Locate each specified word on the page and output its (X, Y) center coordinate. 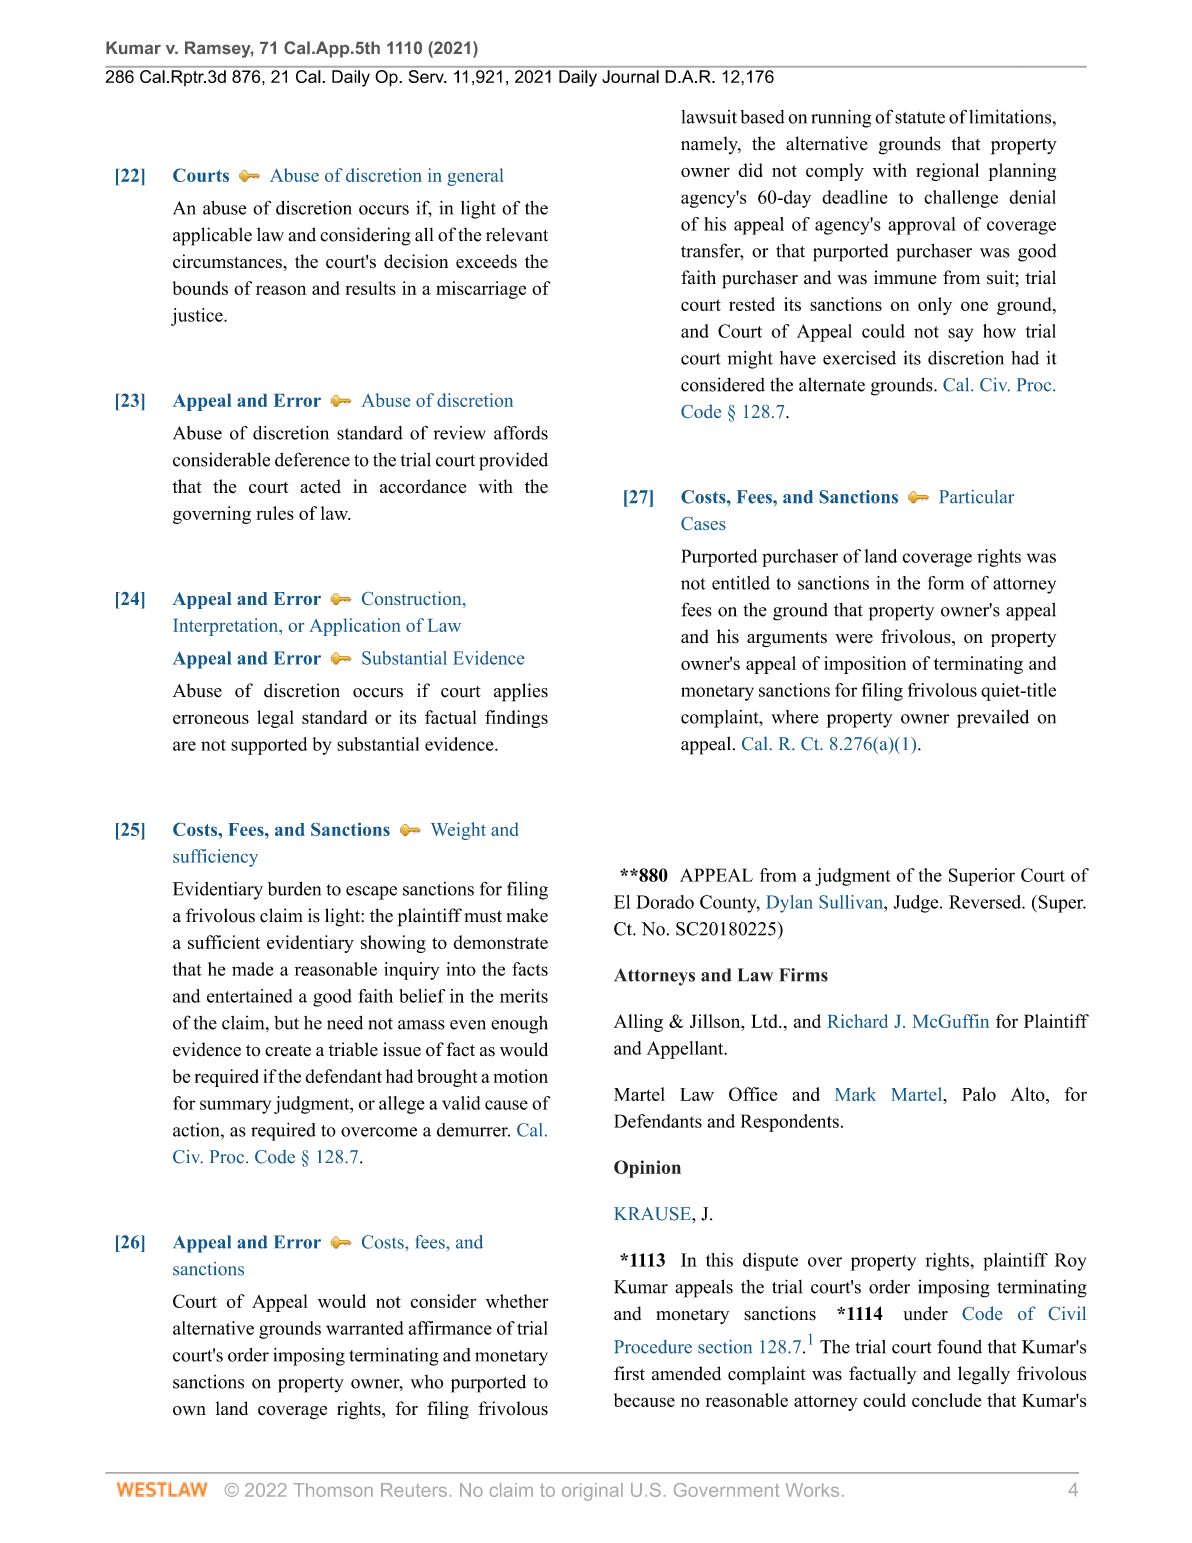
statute (920, 118)
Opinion (647, 1169)
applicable (212, 236)
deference (312, 459)
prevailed (993, 719)
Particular (976, 497)
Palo (979, 1094)
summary (235, 1107)
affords (521, 433)
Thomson (333, 1490)
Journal (630, 76)
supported (269, 746)
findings (516, 719)
